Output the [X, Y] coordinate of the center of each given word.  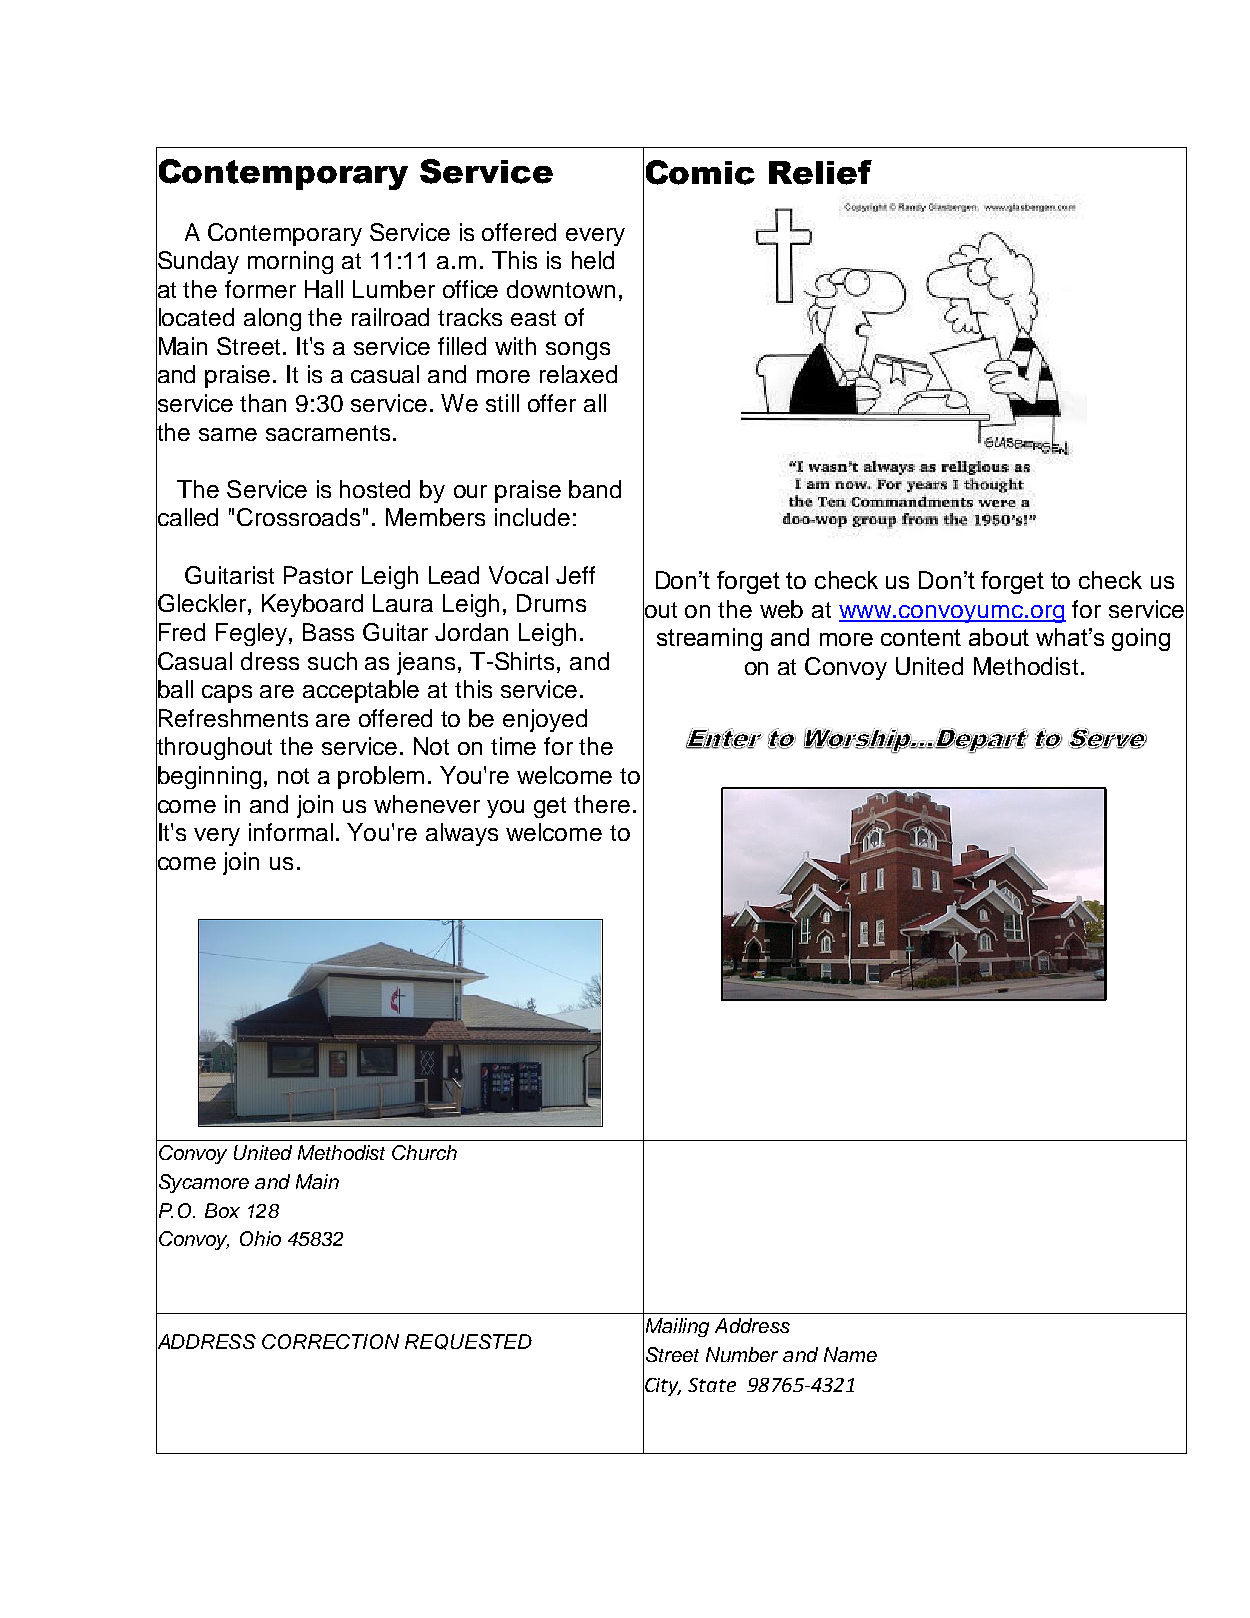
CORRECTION [330, 1341]
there [602, 804]
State [712, 1385]
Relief [820, 172]
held [593, 260]
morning [290, 262]
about [999, 637]
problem [381, 777]
